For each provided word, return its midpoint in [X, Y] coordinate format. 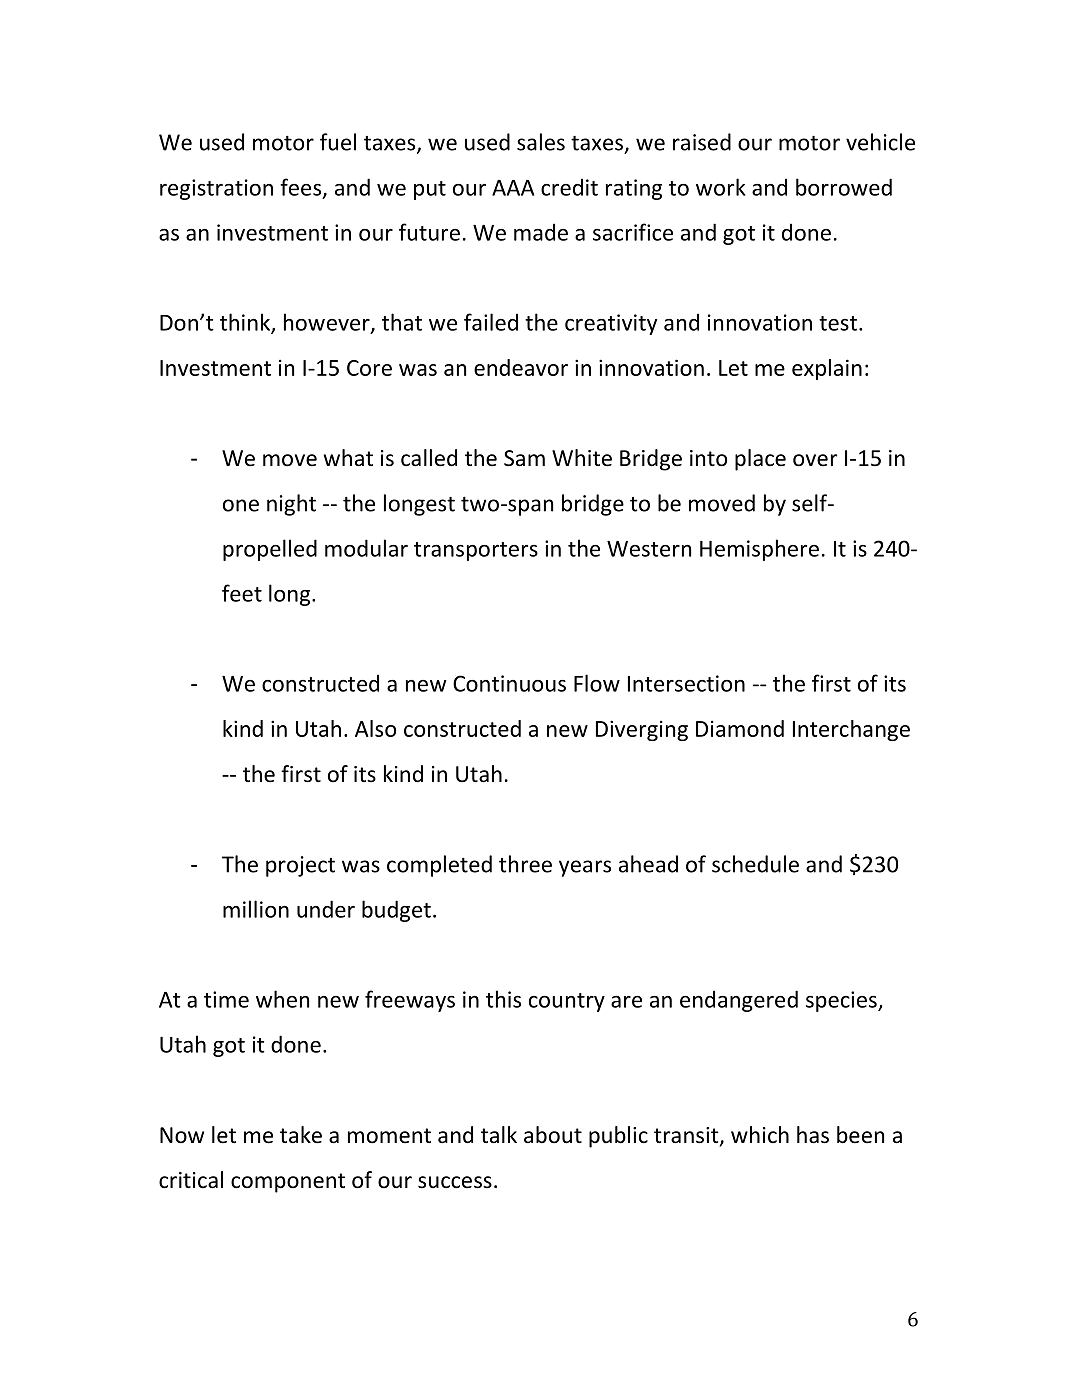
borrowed [844, 187]
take [301, 1135]
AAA [513, 188]
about [553, 1135]
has [813, 1135]
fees [302, 188]
